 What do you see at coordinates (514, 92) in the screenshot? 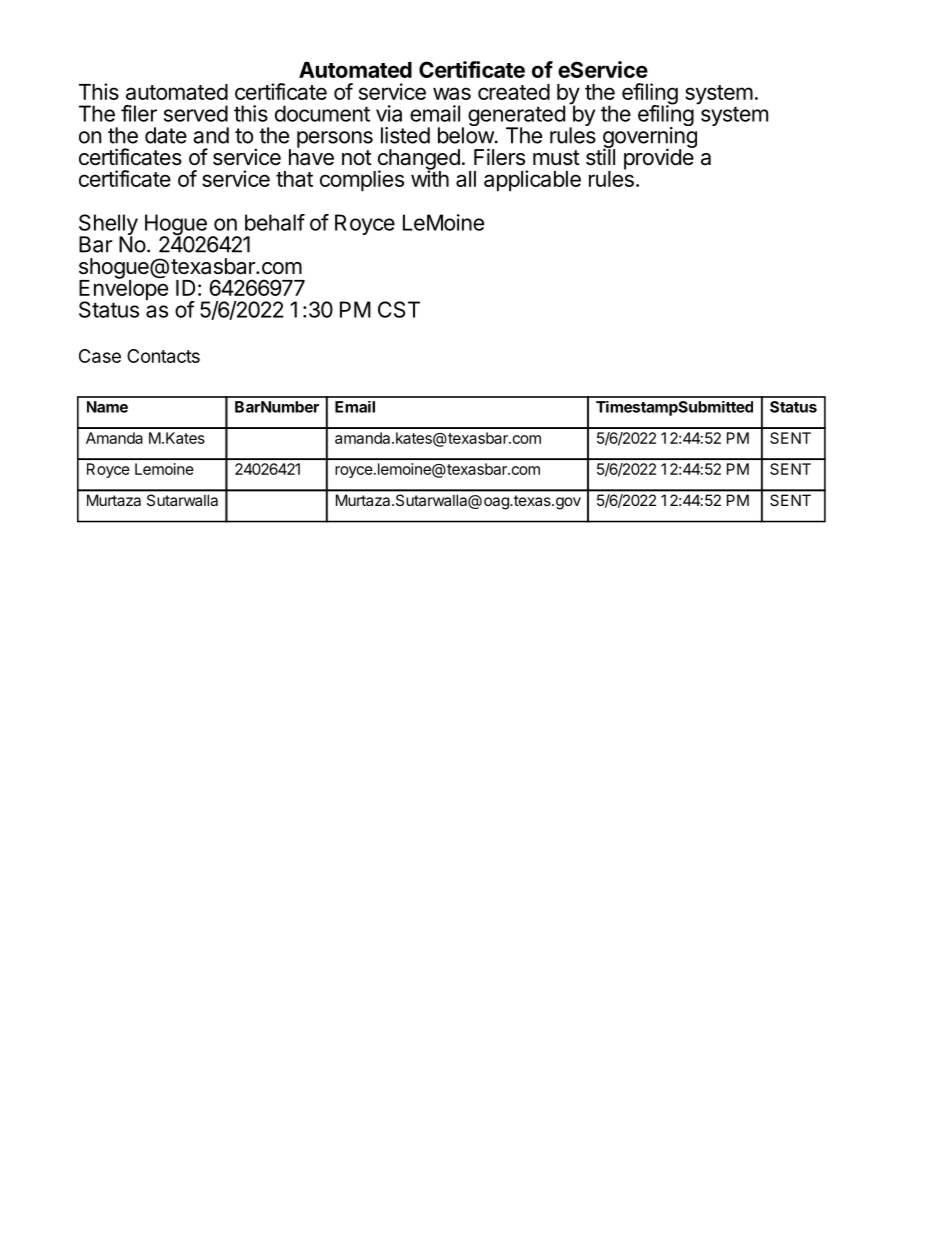
I see `created` at bounding box center [514, 92].
